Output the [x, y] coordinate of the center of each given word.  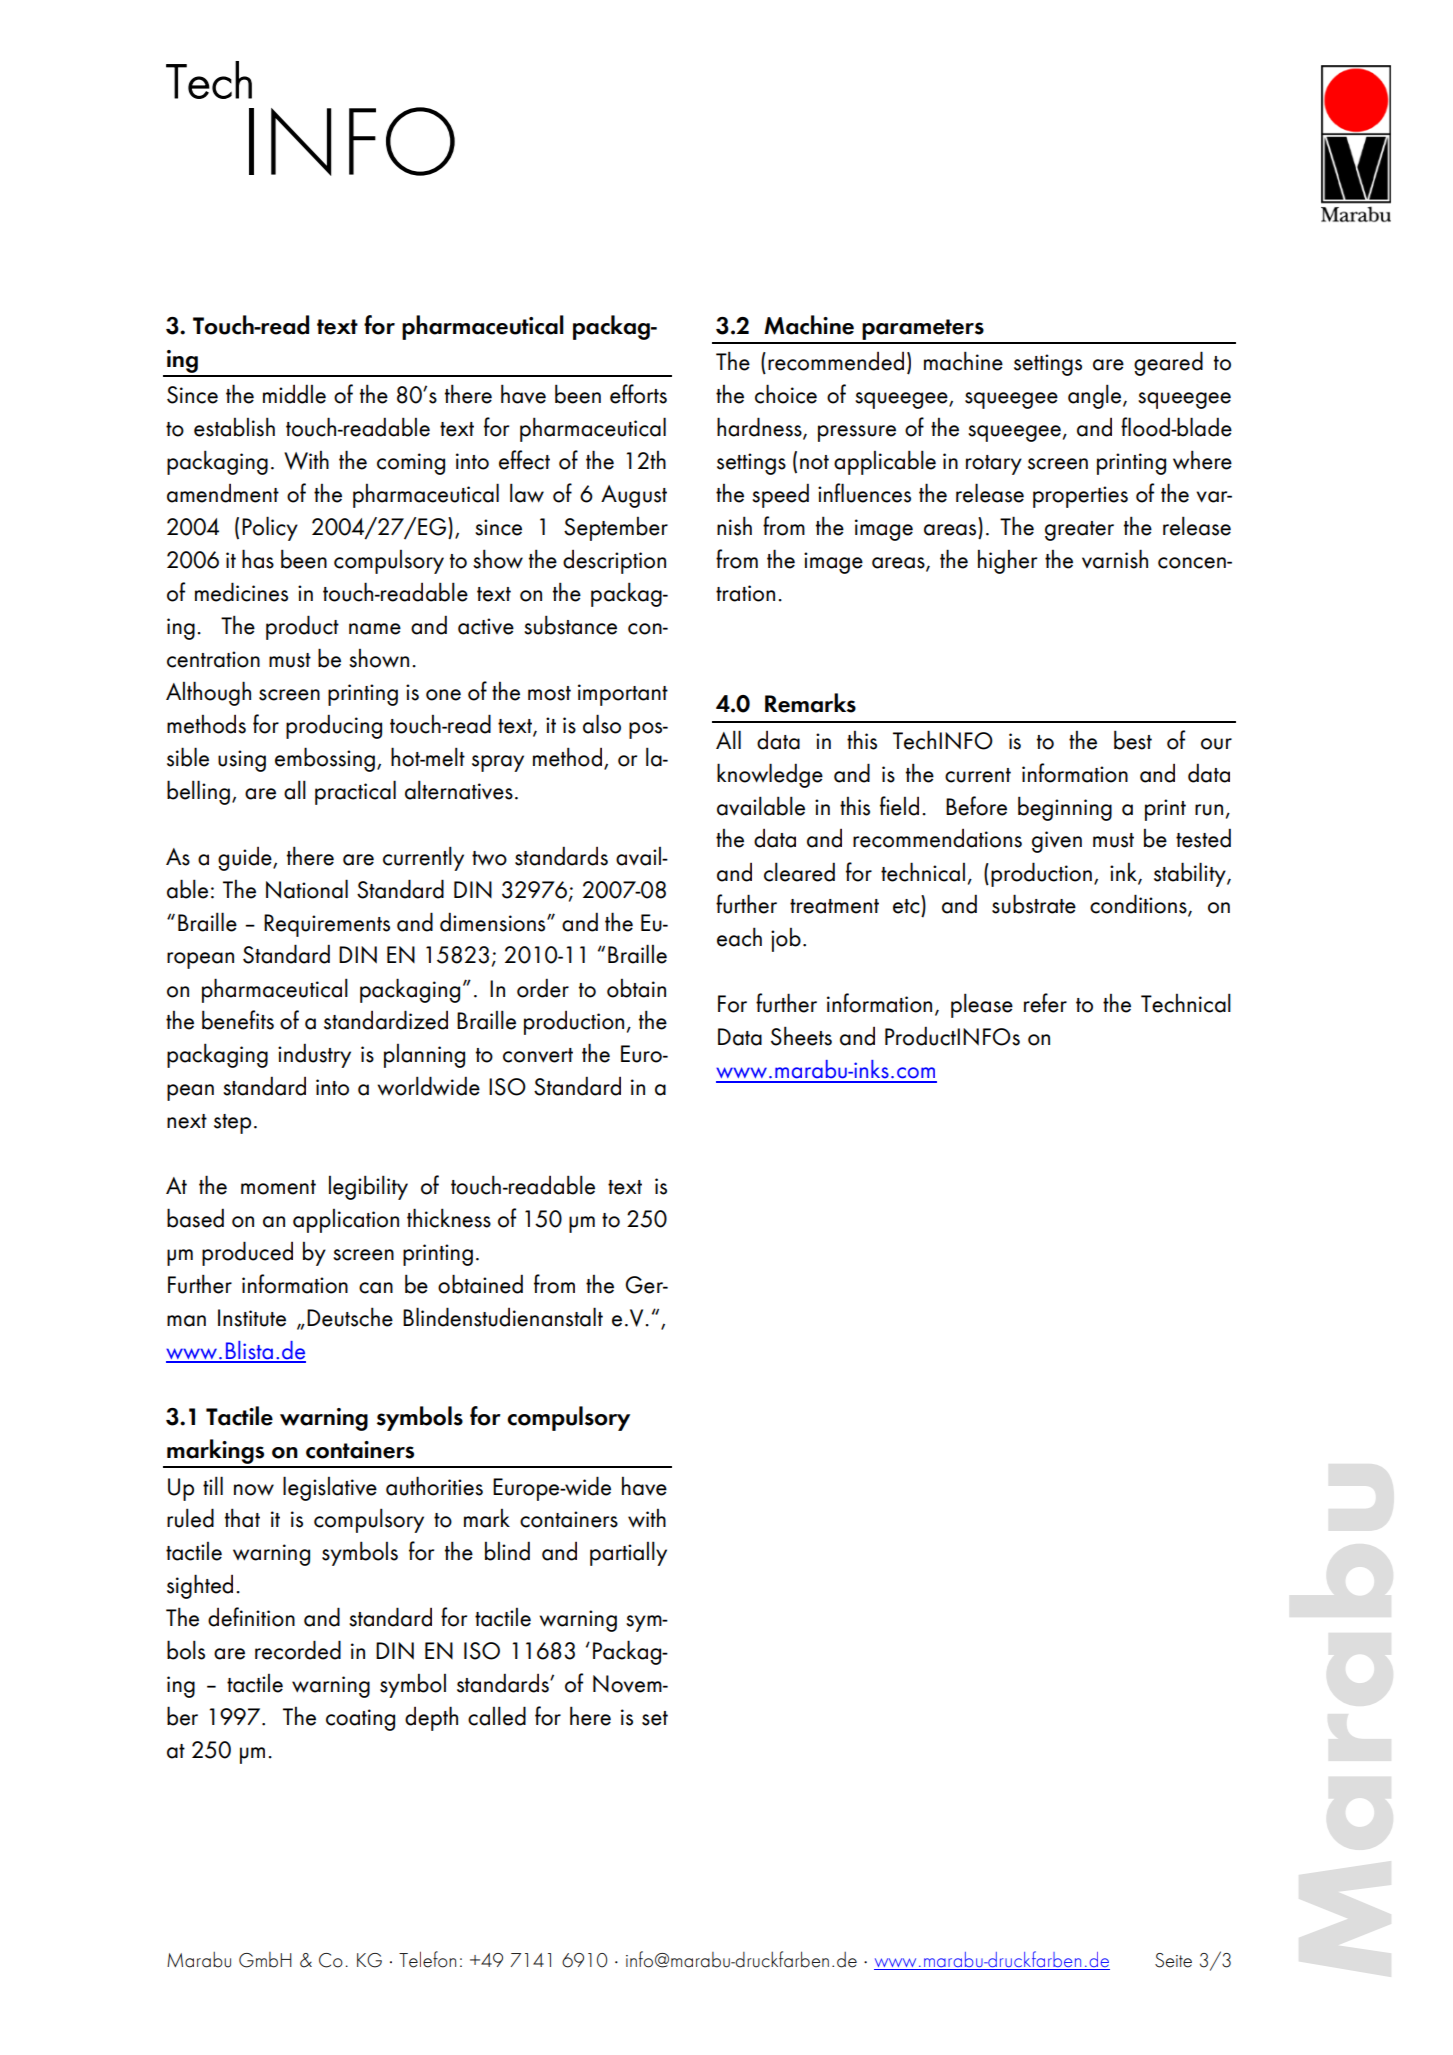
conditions [1139, 905]
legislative [330, 1488]
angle [1096, 396]
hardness [760, 428]
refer [1045, 1003]
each [739, 937]
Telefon [427, 1959]
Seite [1173, 1960]
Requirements [327, 925]
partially [628, 1553]
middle [294, 394]
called [497, 1716]
